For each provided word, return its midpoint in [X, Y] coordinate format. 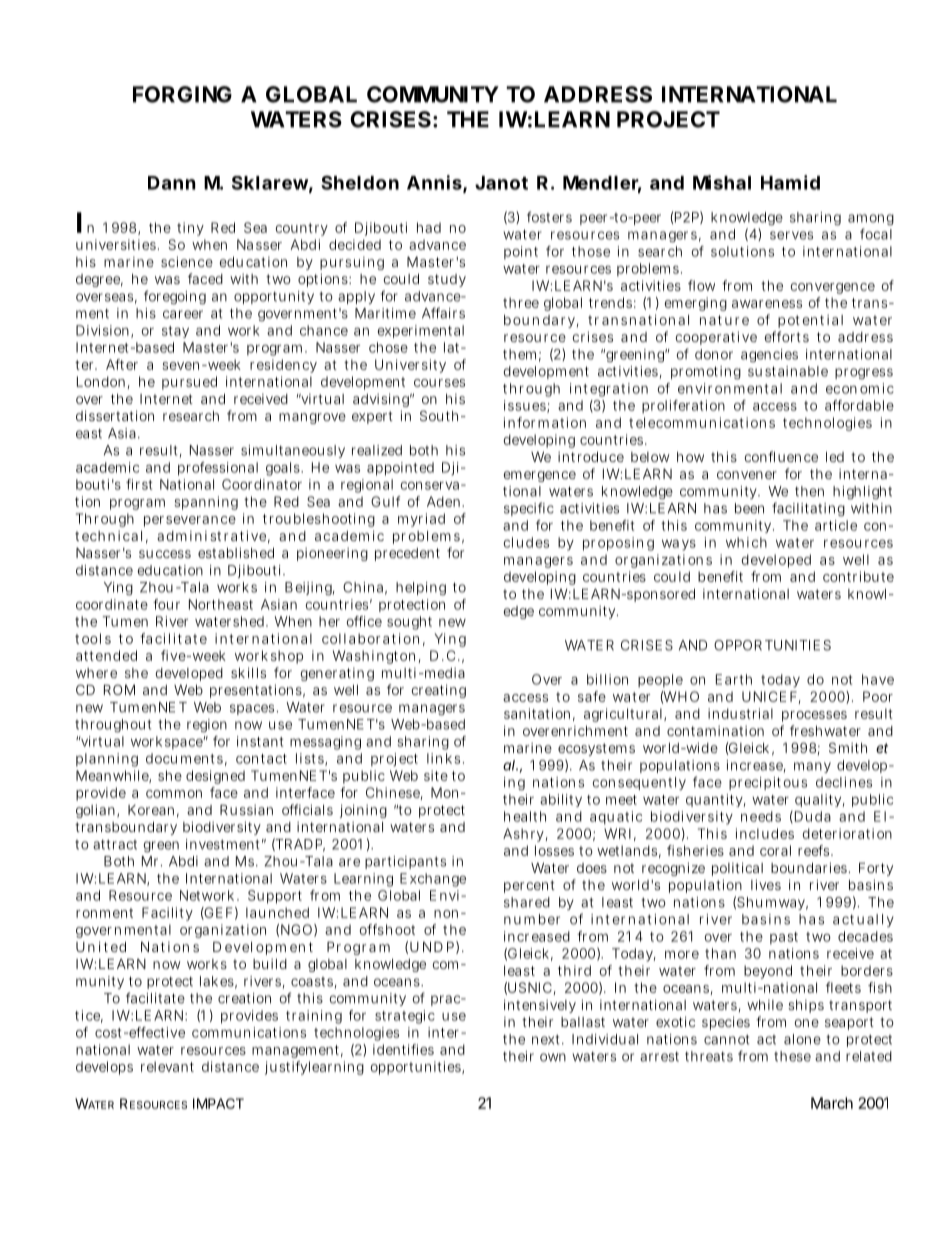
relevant [167, 1066]
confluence [781, 456]
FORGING [182, 94]
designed [215, 777]
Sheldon [360, 182]
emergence [540, 476]
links [443, 758]
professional [218, 469]
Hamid [790, 182]
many [812, 767]
